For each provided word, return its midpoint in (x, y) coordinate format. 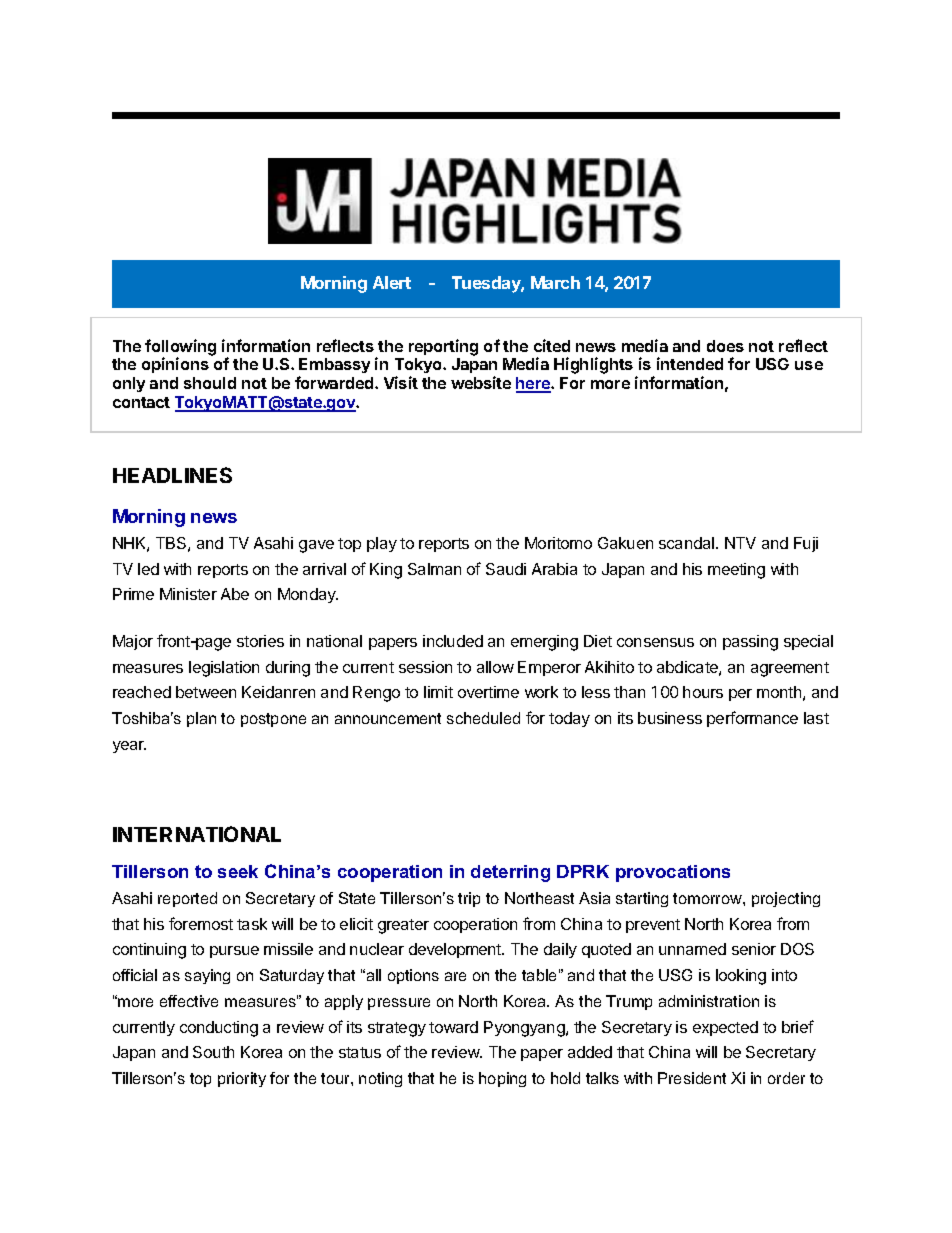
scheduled (483, 718)
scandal (686, 543)
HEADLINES (172, 475)
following (180, 348)
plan (201, 719)
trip (469, 899)
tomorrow (708, 898)
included (453, 641)
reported (187, 899)
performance (752, 719)
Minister (188, 594)
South (213, 1052)
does (725, 346)
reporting (443, 347)
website (481, 382)
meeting (736, 571)
